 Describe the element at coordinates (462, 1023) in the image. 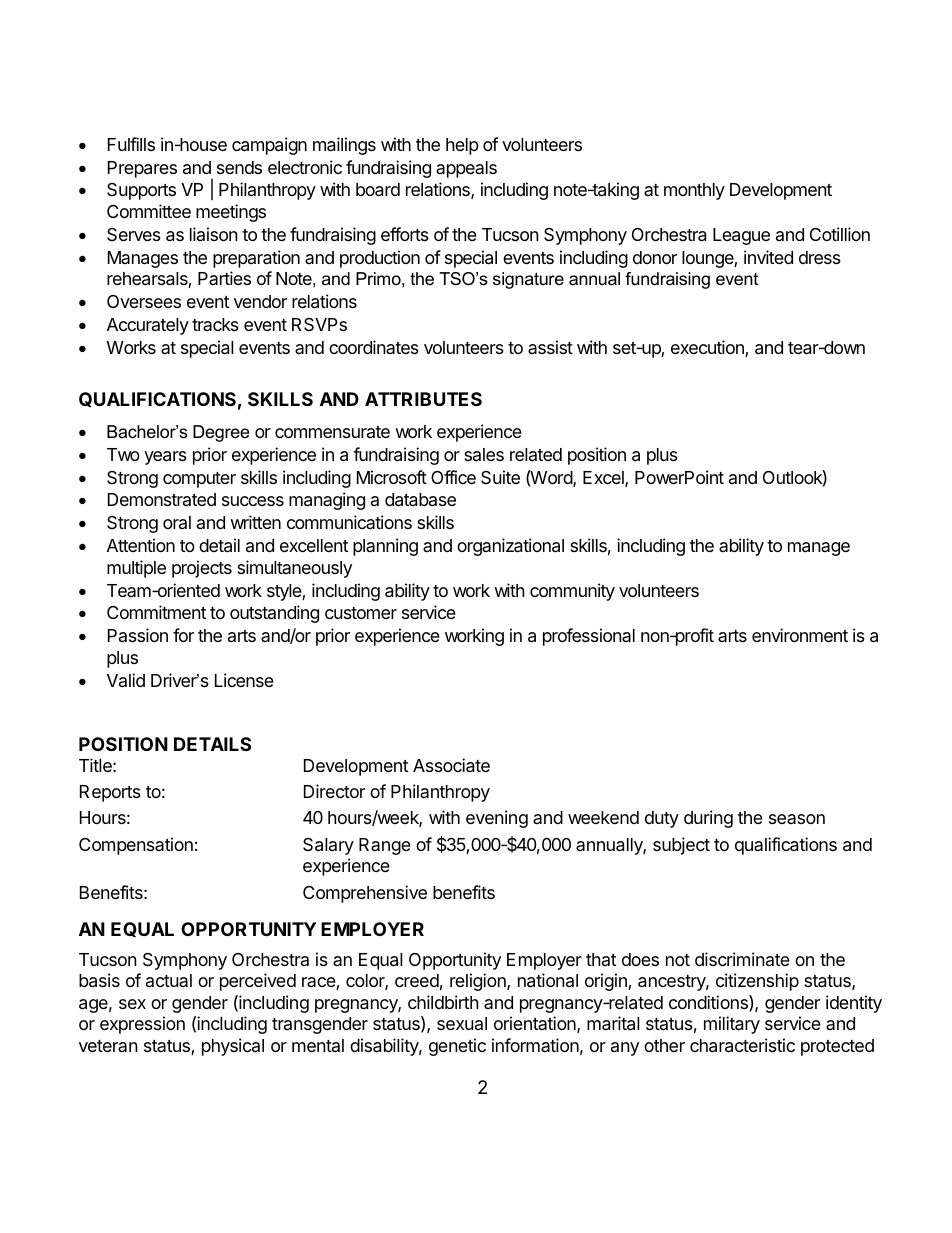

I see `sexual` at that location.
